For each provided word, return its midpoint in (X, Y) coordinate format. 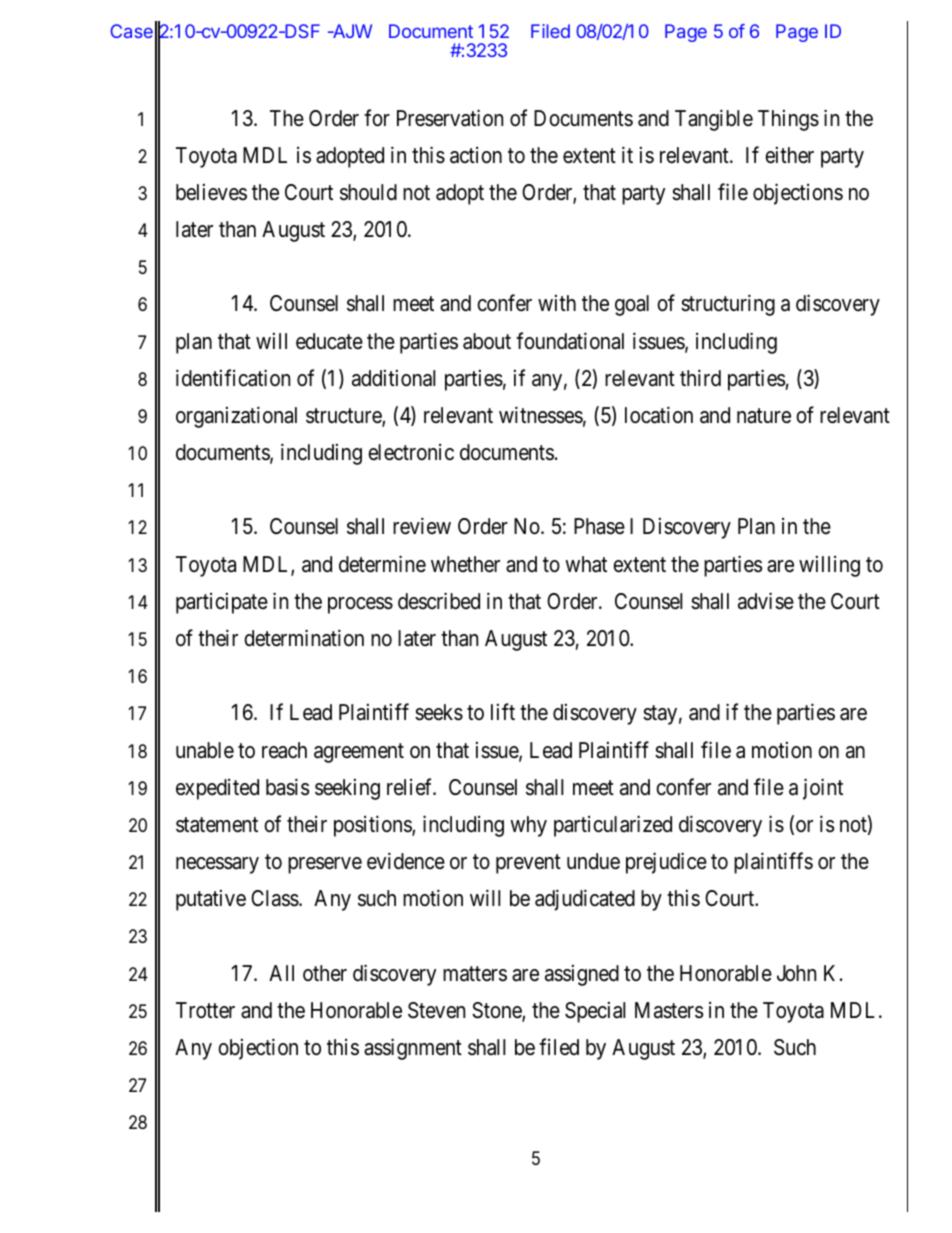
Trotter (205, 1010)
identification (233, 378)
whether (465, 564)
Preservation (450, 118)
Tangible (714, 120)
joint (823, 789)
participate (222, 603)
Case (131, 31)
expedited (217, 789)
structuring (728, 305)
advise (766, 601)
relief (411, 786)
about (487, 341)
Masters (669, 1010)
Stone (497, 1011)
